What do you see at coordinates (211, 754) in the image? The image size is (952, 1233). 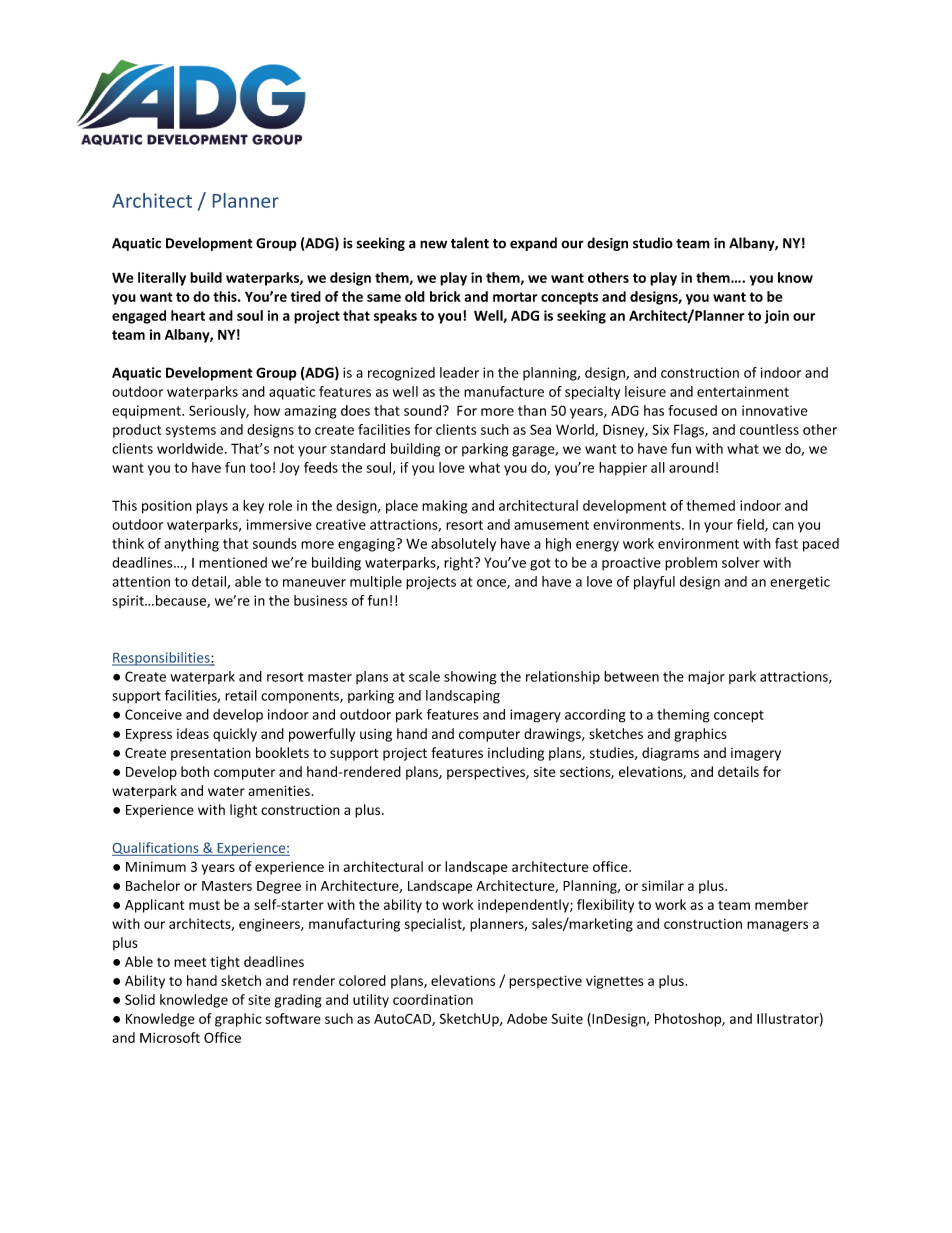 I see `presentation` at bounding box center [211, 754].
